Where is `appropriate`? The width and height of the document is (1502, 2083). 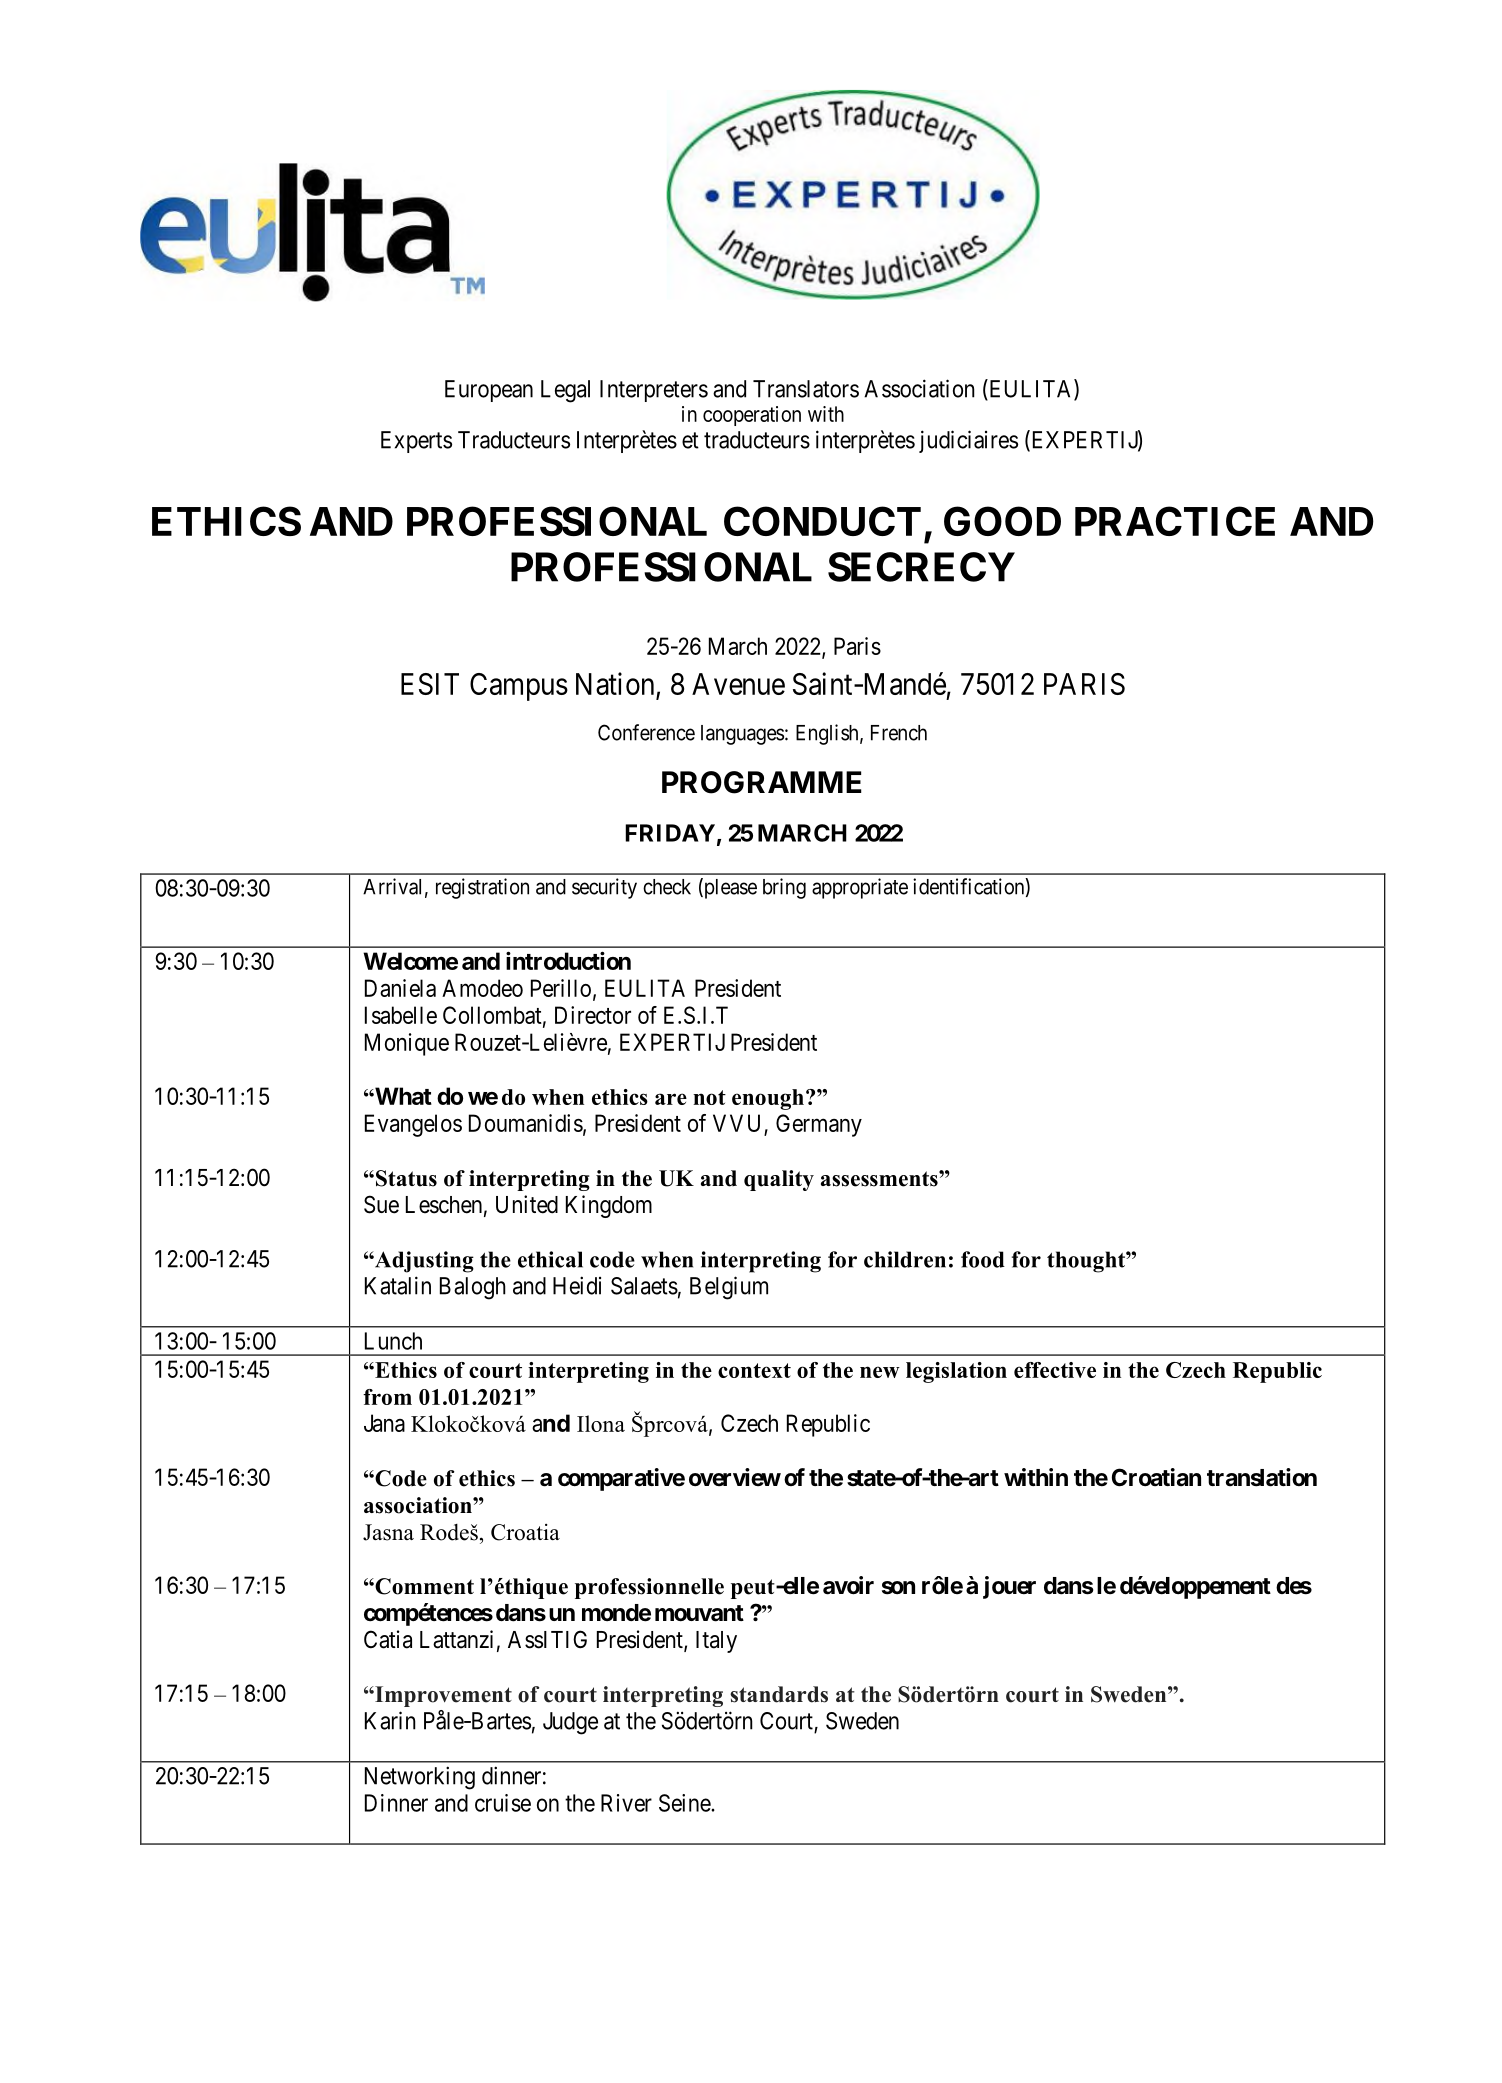 appropriate is located at coordinates (860, 888).
